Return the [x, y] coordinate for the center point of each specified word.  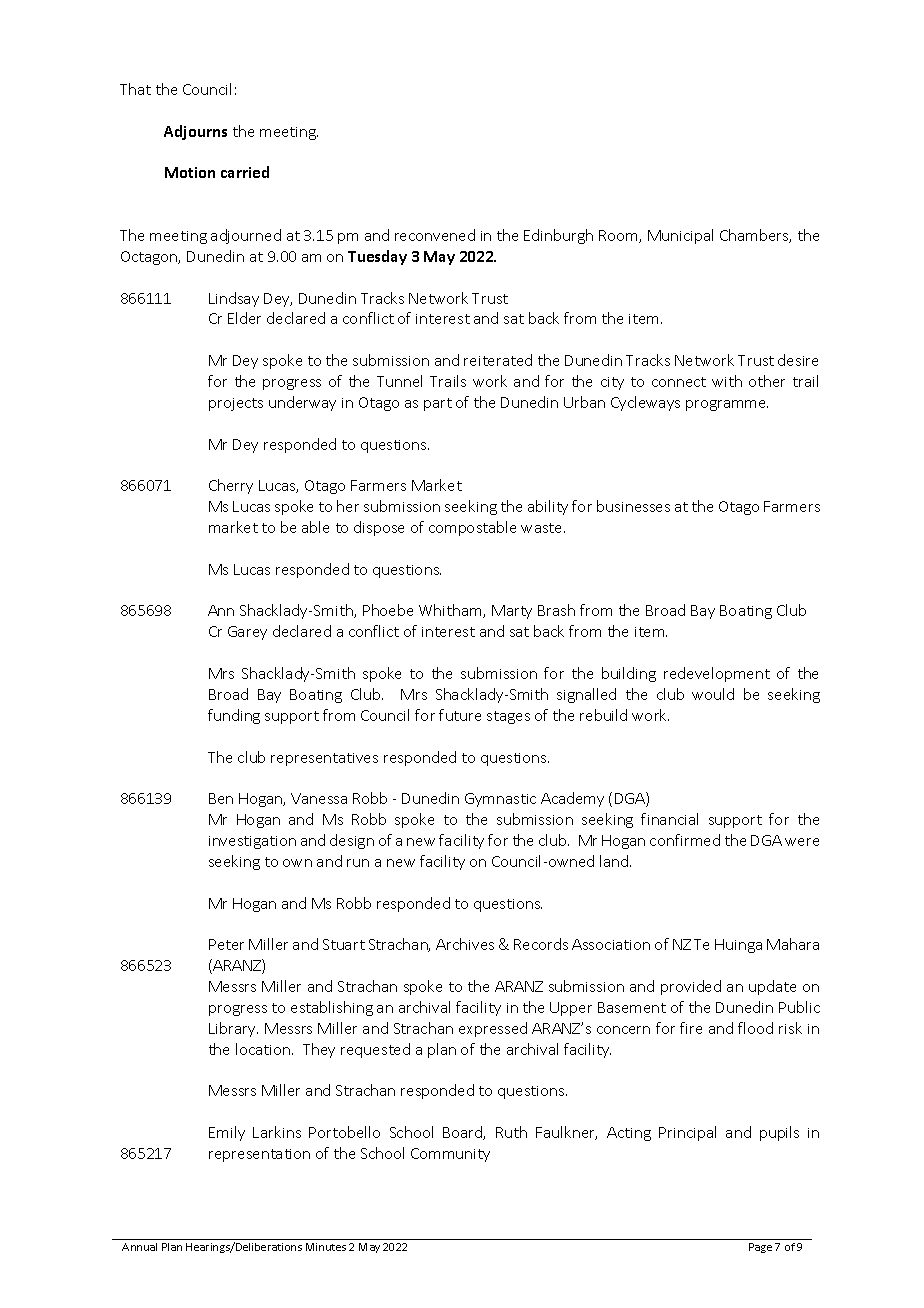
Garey [247, 633]
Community [450, 1155]
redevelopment [717, 674]
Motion [190, 172]
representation [259, 1155]
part [438, 404]
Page [760, 1248]
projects [236, 404]
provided [691, 987]
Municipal [680, 236]
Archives [465, 944]
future [460, 715]
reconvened [435, 235]
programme [727, 405]
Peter [226, 944]
